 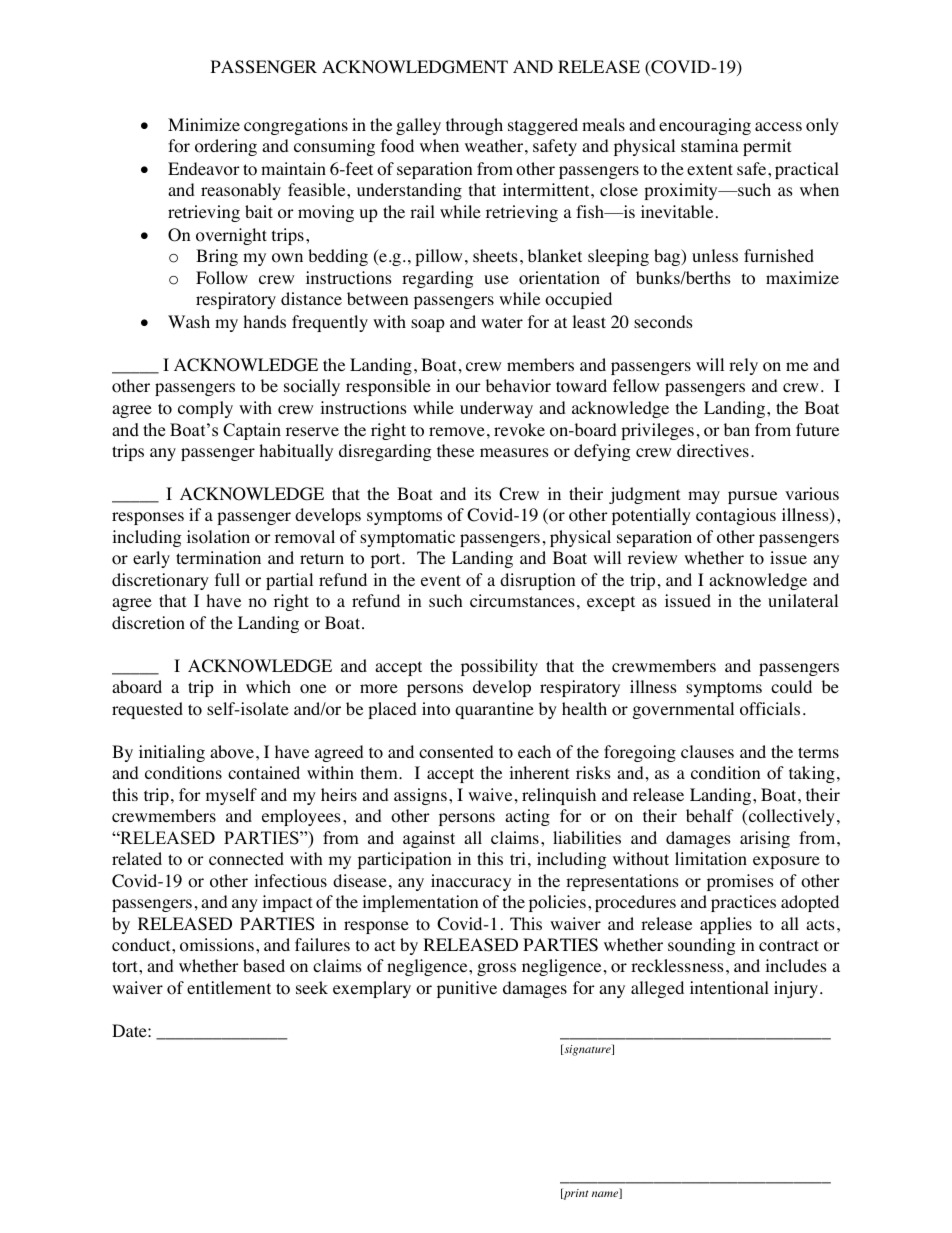 I want to click on punitive, so click(x=467, y=989).
